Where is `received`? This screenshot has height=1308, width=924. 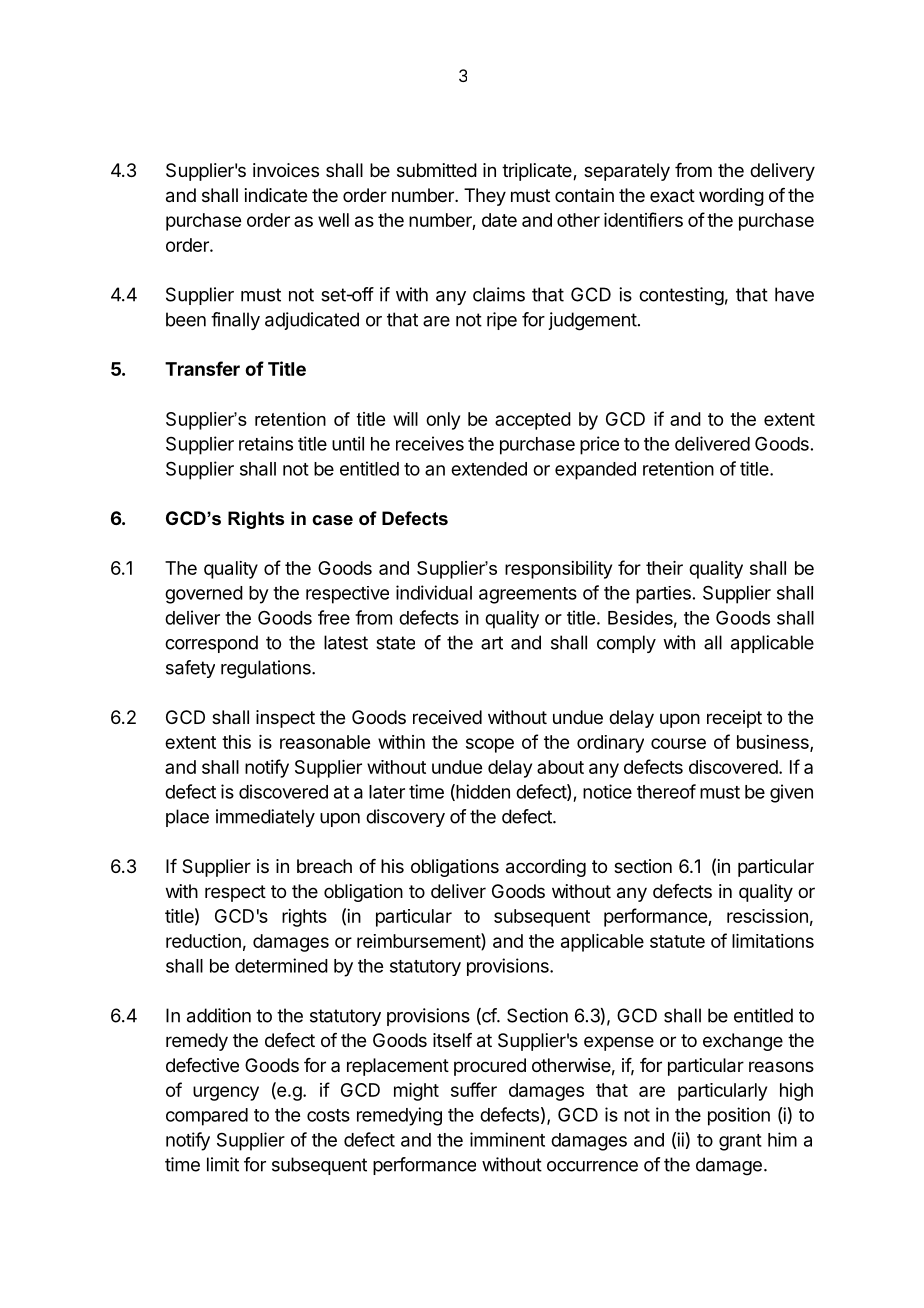
received is located at coordinates (447, 717).
